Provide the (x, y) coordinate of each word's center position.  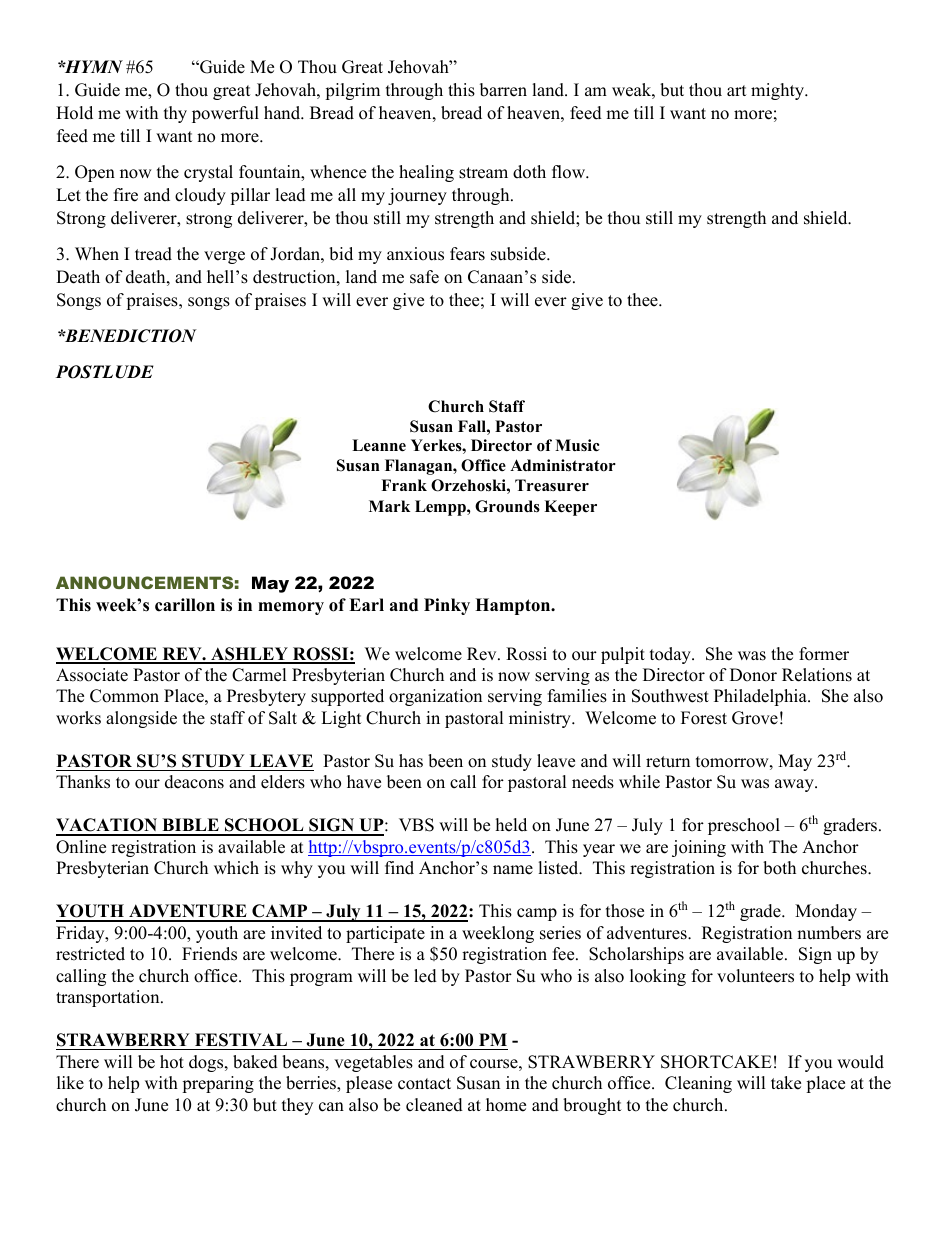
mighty (779, 91)
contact (424, 1084)
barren (503, 90)
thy (175, 114)
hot (172, 1062)
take (786, 1083)
